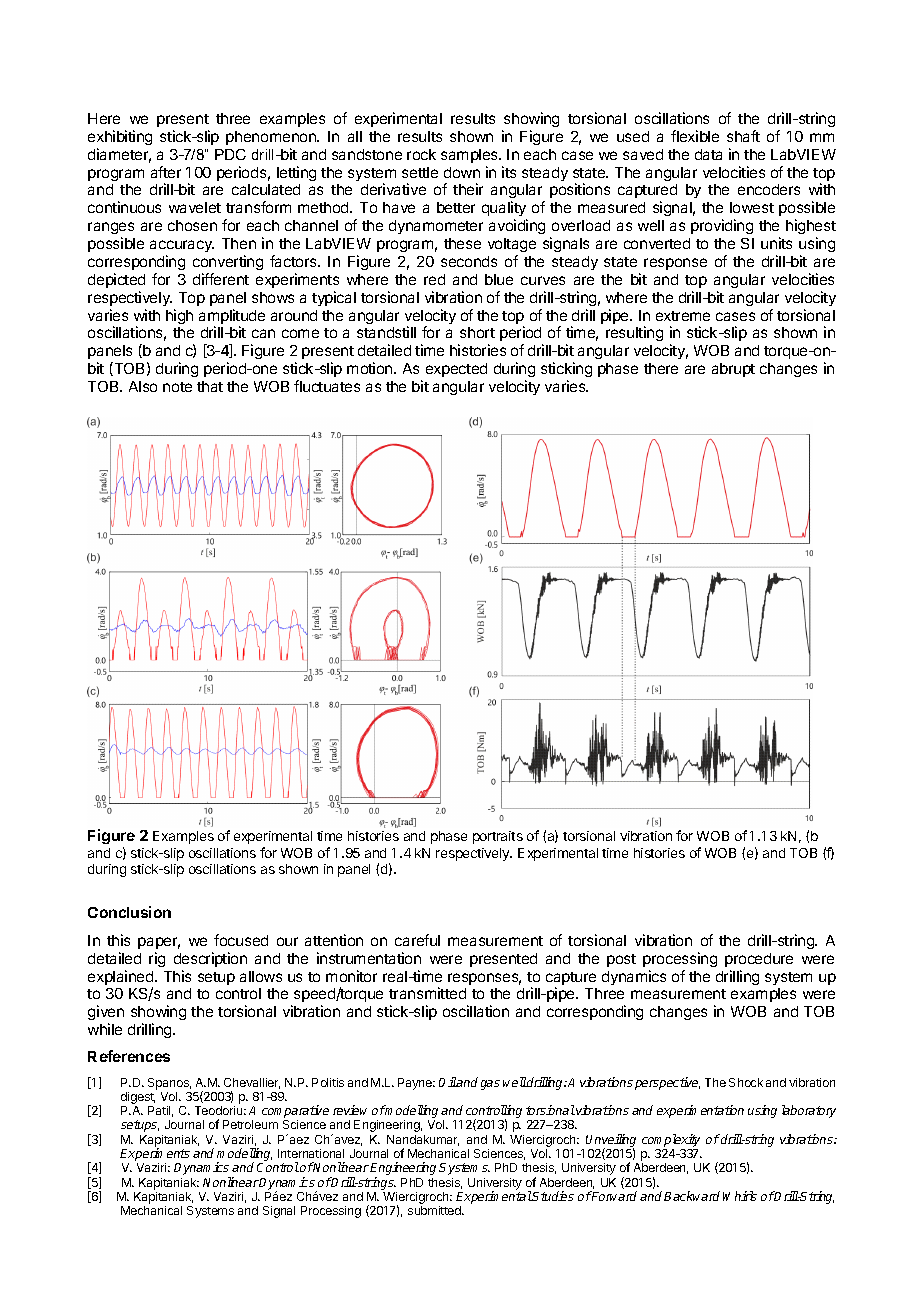 The width and height of the image is (924, 1308). I want to click on Conclusion, so click(129, 912).
